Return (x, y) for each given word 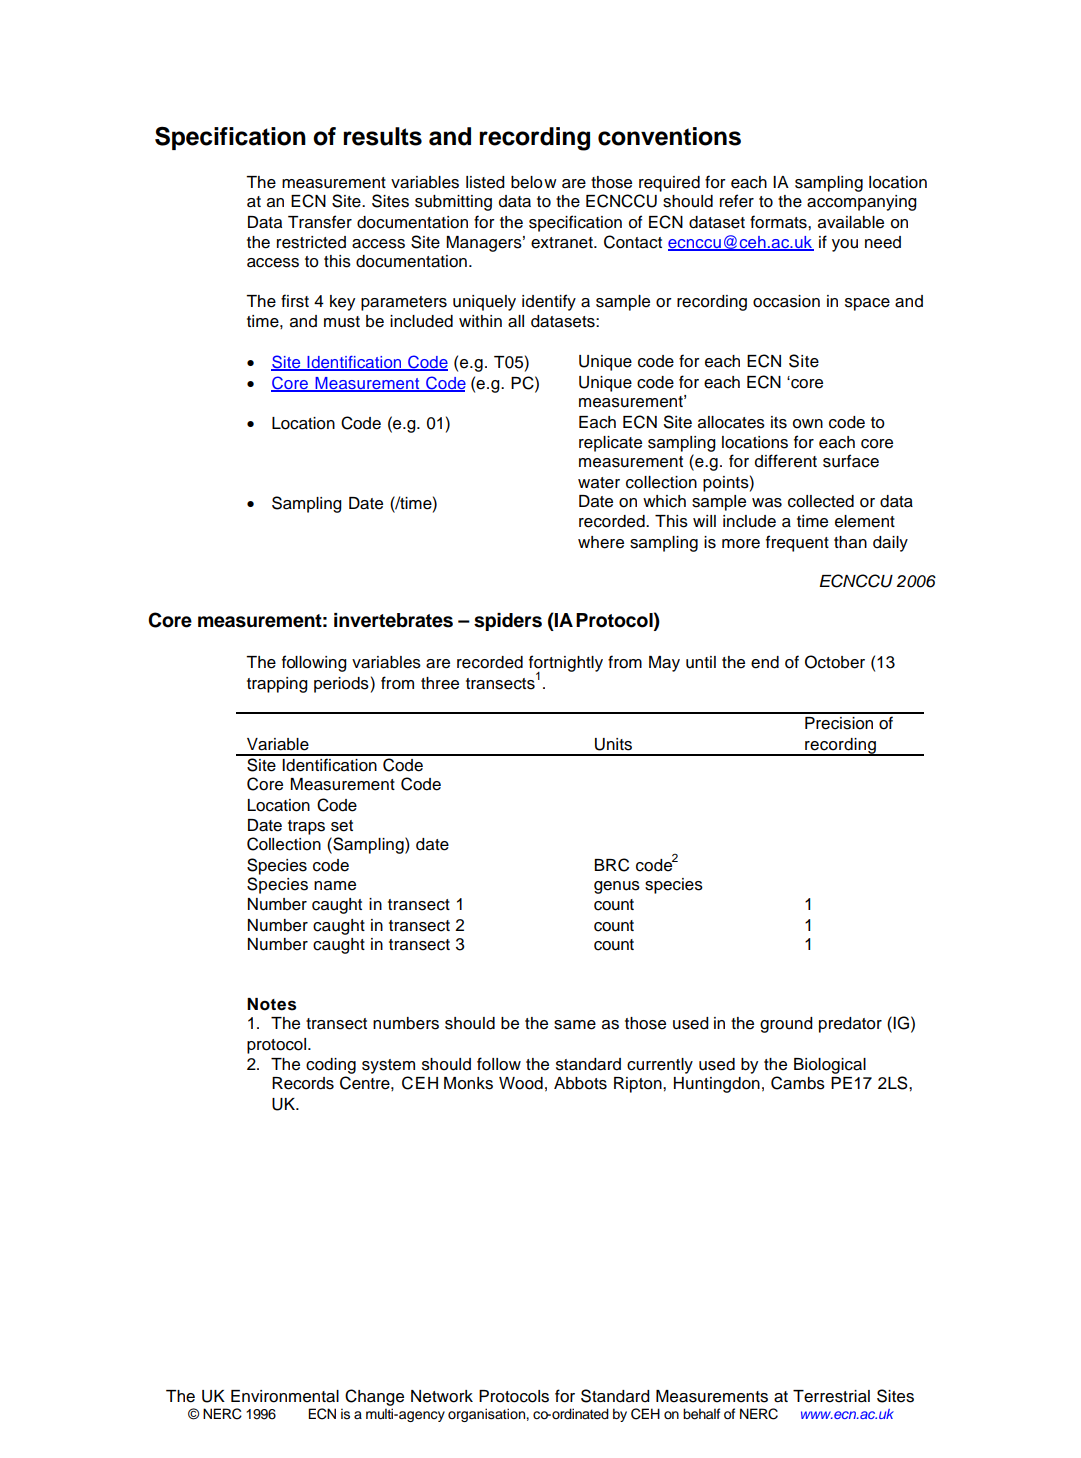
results (382, 136)
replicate (610, 444)
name (335, 886)
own (808, 424)
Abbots (580, 1083)
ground (786, 1025)
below (534, 182)
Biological (830, 1066)
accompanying (862, 203)
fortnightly (566, 665)
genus (617, 887)
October (835, 662)
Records (303, 1083)
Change (374, 1397)
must (342, 322)
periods (341, 685)
